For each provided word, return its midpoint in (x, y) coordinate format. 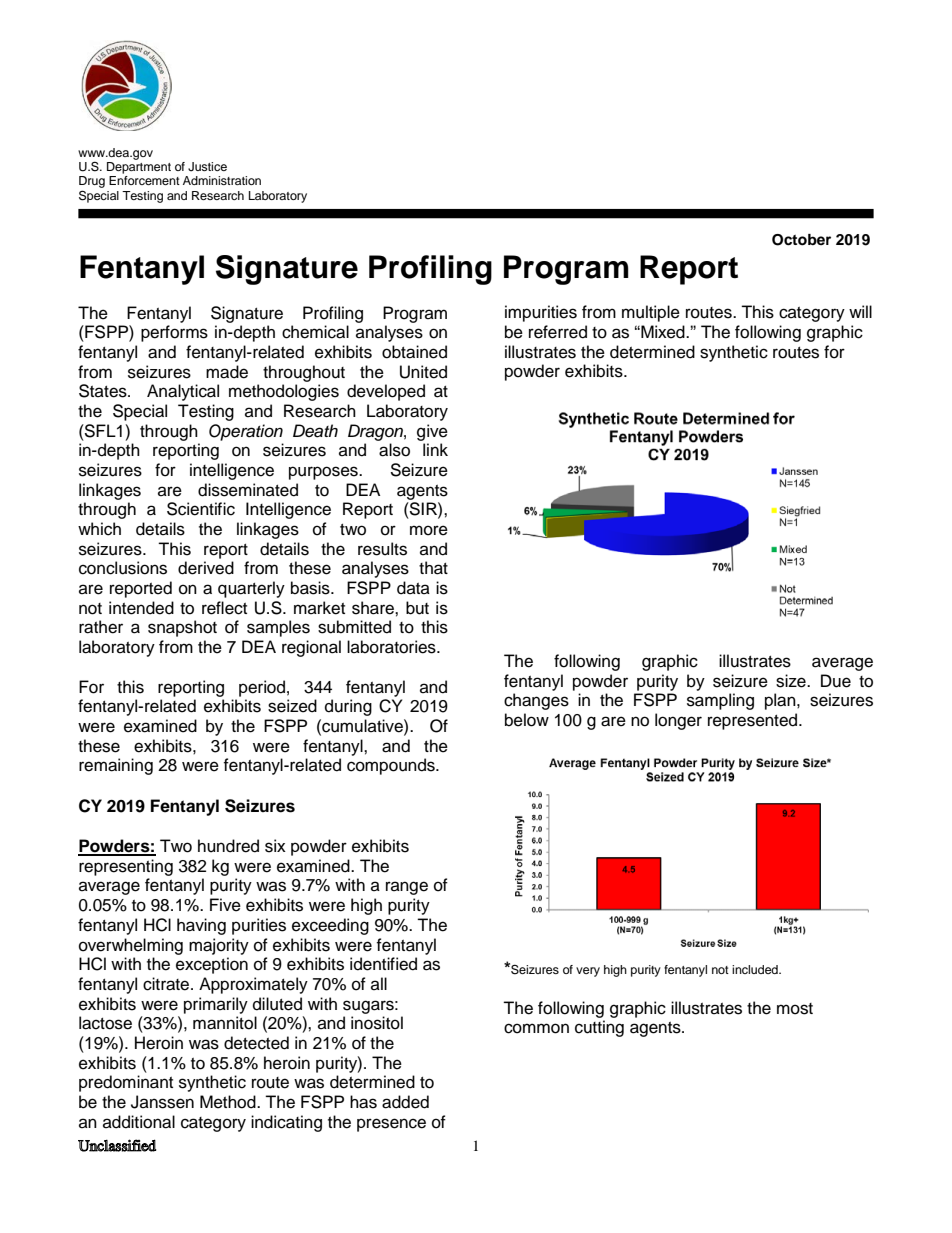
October (801, 240)
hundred (228, 846)
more (429, 530)
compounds (392, 766)
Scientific (201, 509)
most (795, 1009)
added (405, 1102)
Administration (222, 180)
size (792, 681)
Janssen (162, 1102)
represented (754, 721)
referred (558, 332)
